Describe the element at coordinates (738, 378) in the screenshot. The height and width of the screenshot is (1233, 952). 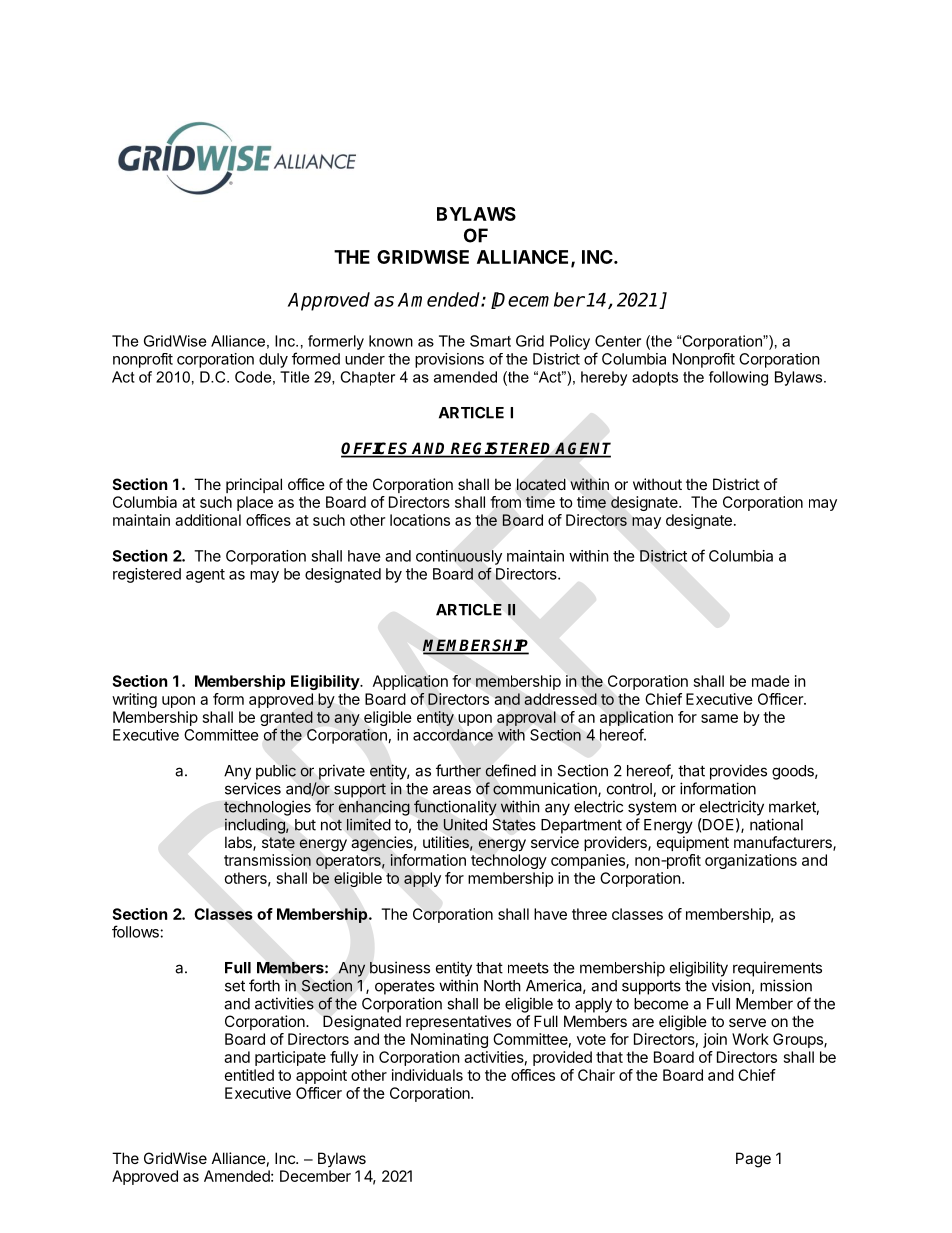
I see `following` at that location.
